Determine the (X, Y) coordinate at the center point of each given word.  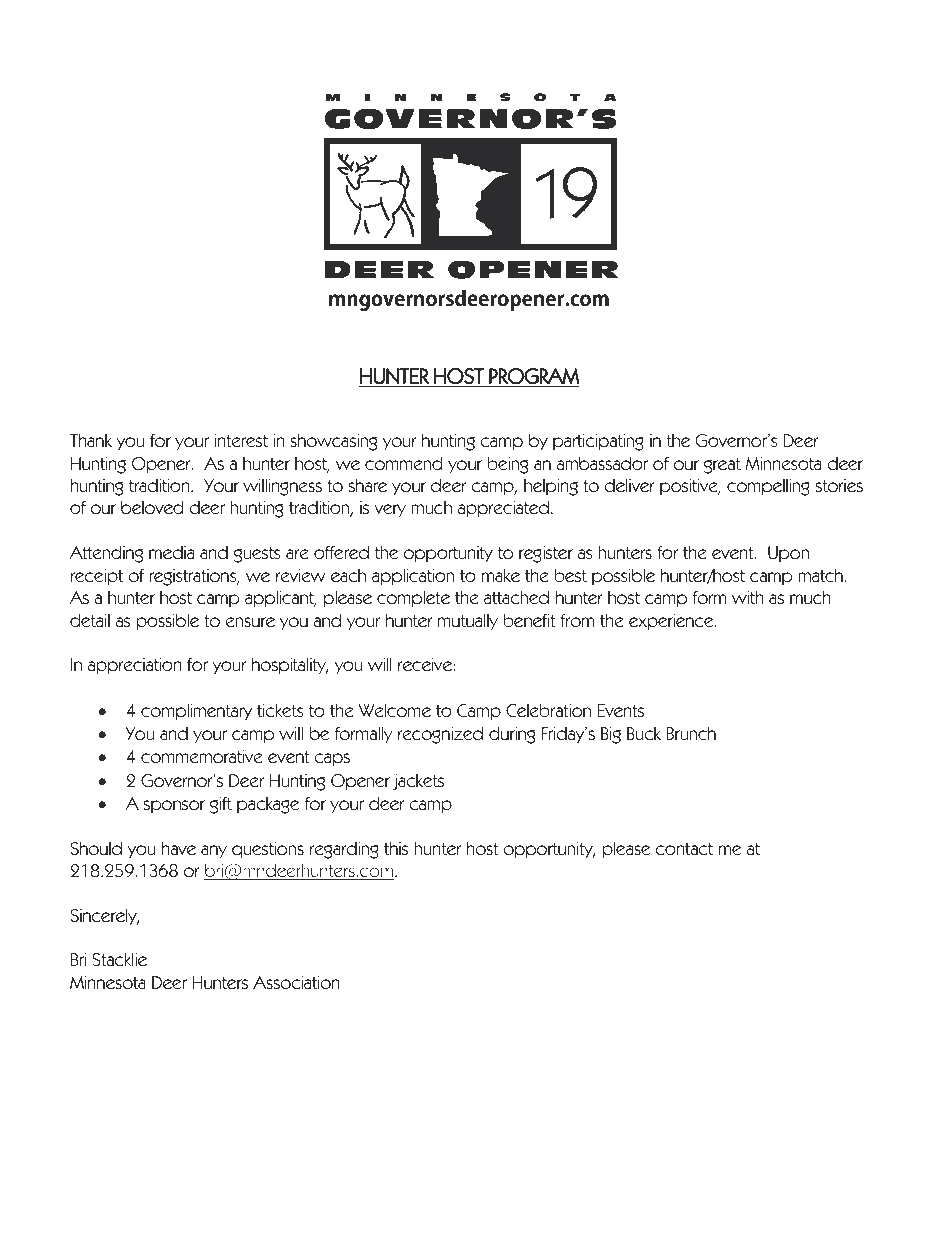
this (396, 849)
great (722, 466)
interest (241, 441)
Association (296, 983)
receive (426, 665)
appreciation (135, 666)
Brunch (691, 734)
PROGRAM (534, 376)
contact (684, 849)
